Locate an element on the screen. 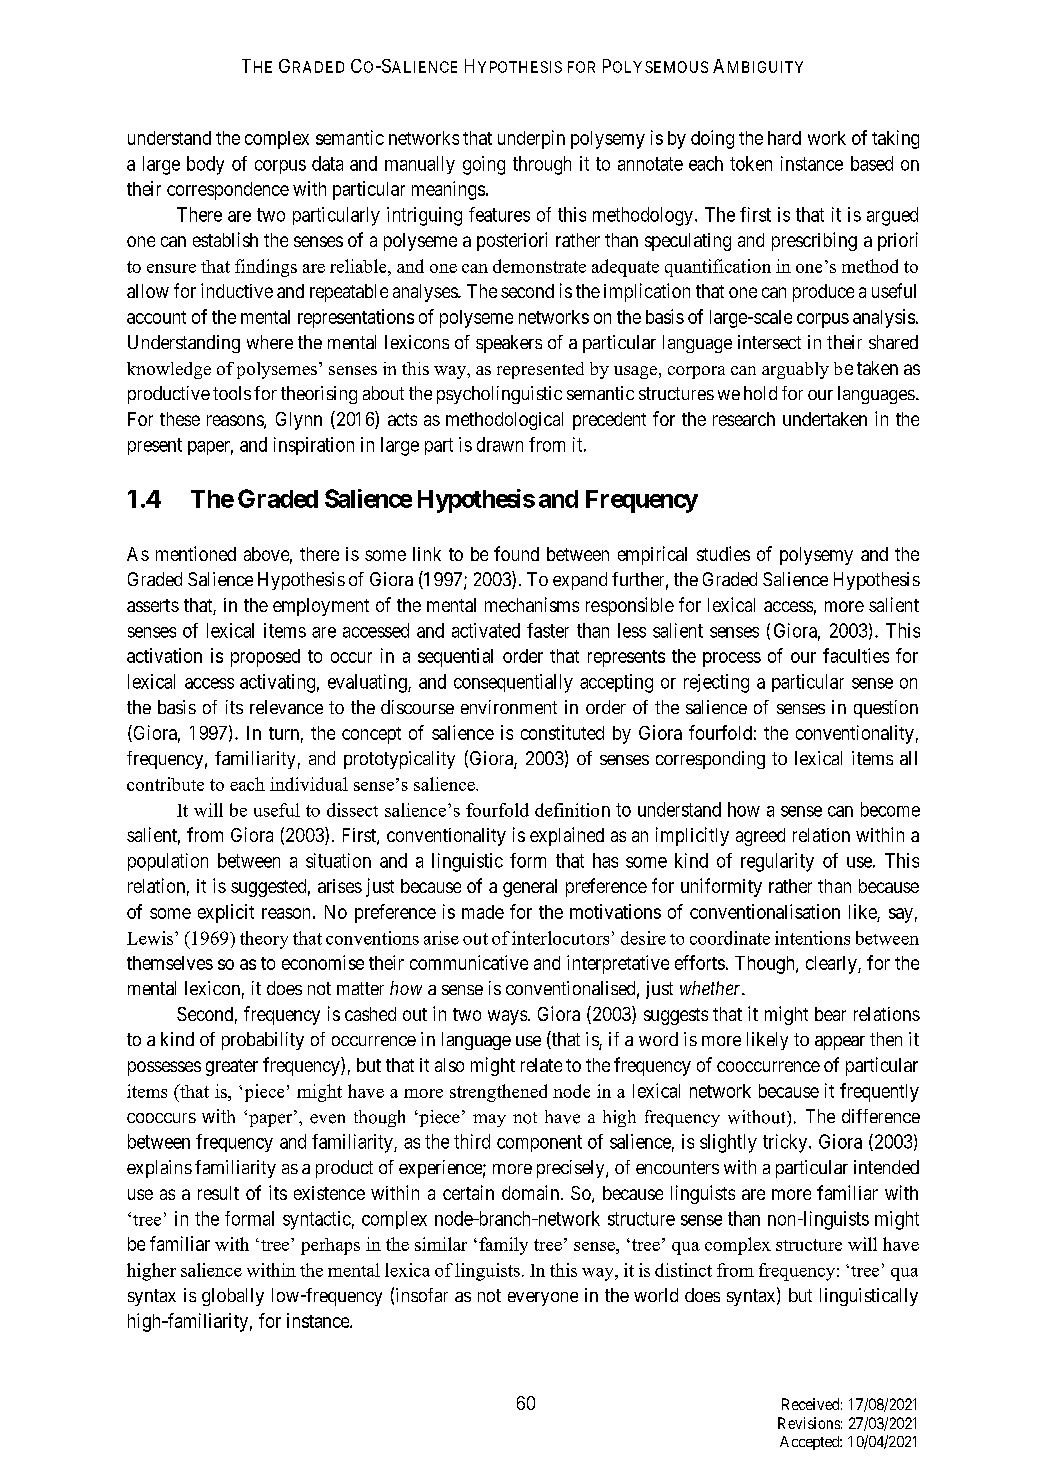  through is located at coordinates (542, 165).
